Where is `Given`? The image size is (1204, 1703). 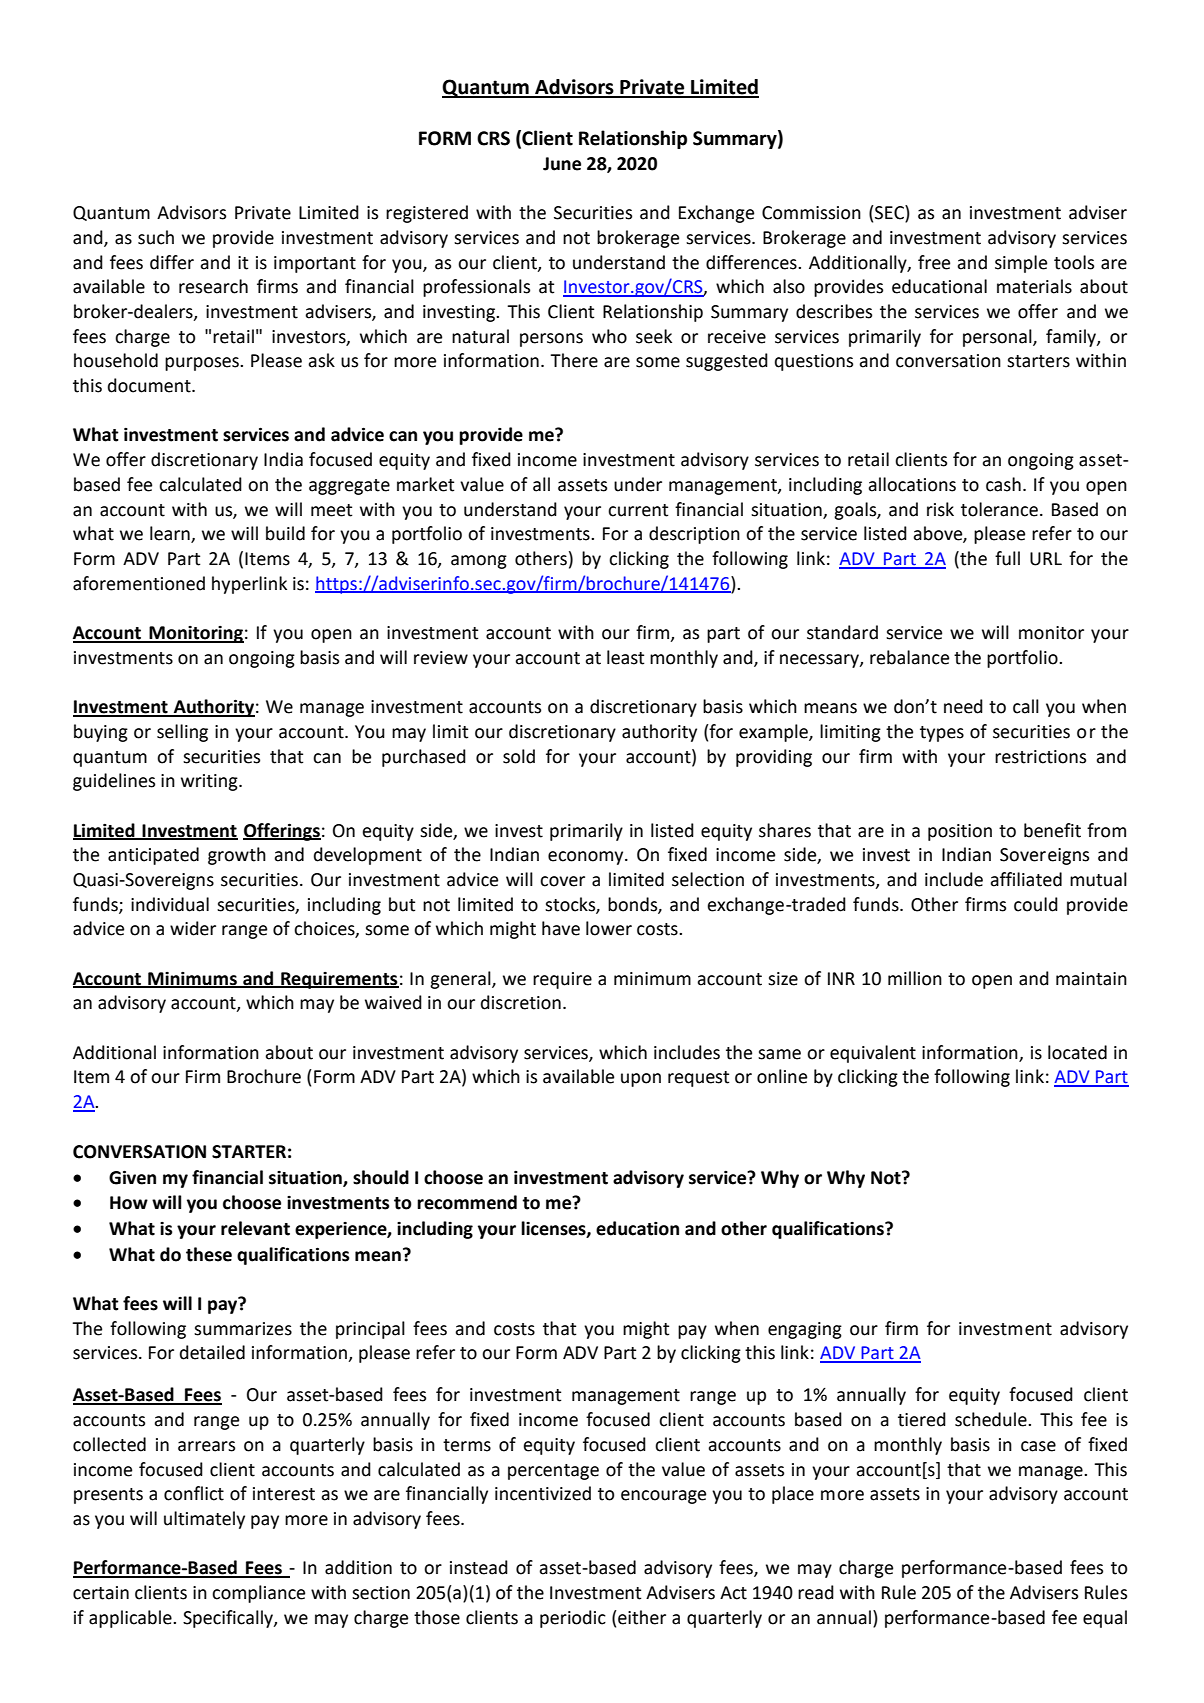 Given is located at coordinates (132, 1177).
